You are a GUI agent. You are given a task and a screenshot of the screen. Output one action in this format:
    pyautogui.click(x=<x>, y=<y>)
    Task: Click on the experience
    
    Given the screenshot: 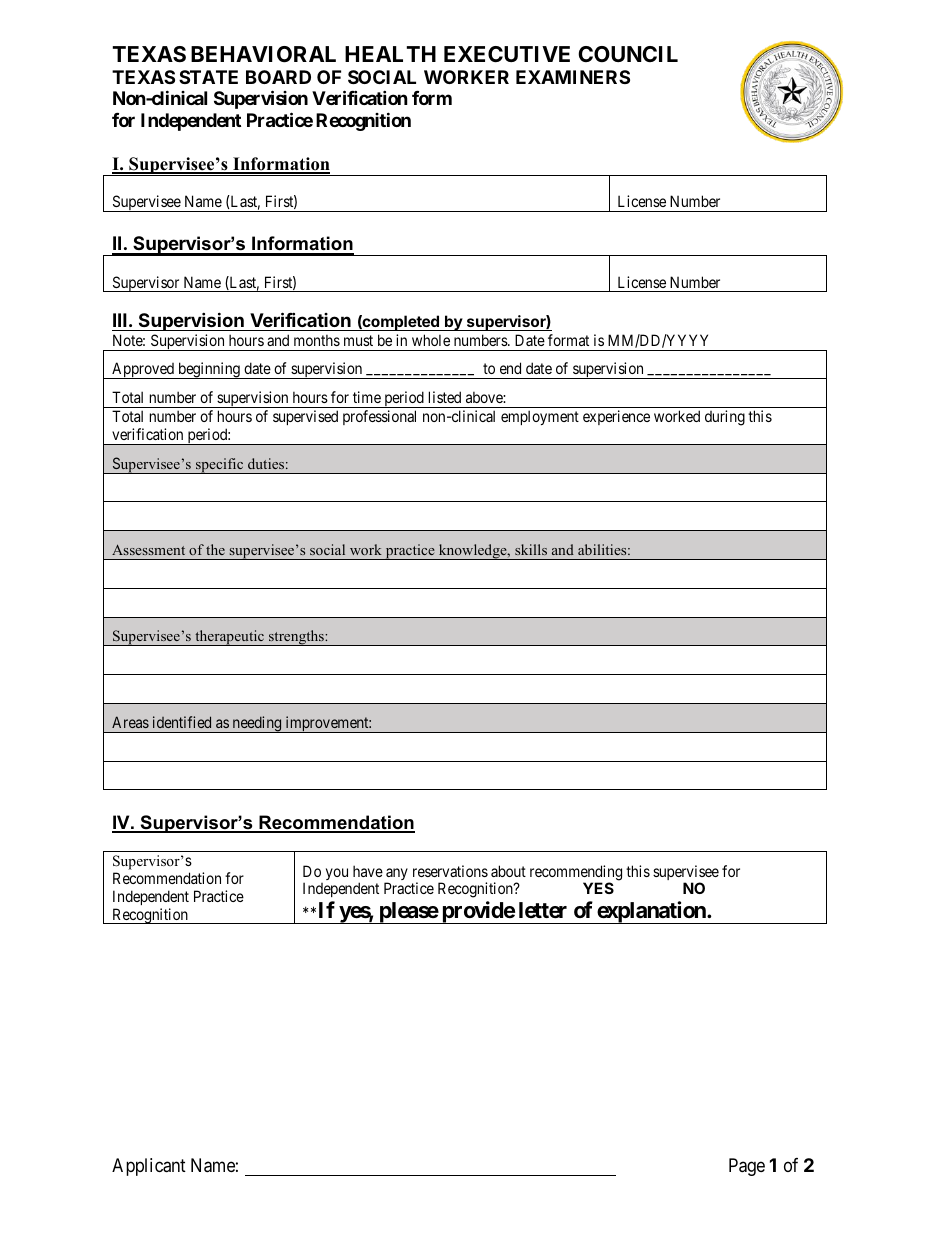 What is the action you would take?
    pyautogui.click(x=616, y=417)
